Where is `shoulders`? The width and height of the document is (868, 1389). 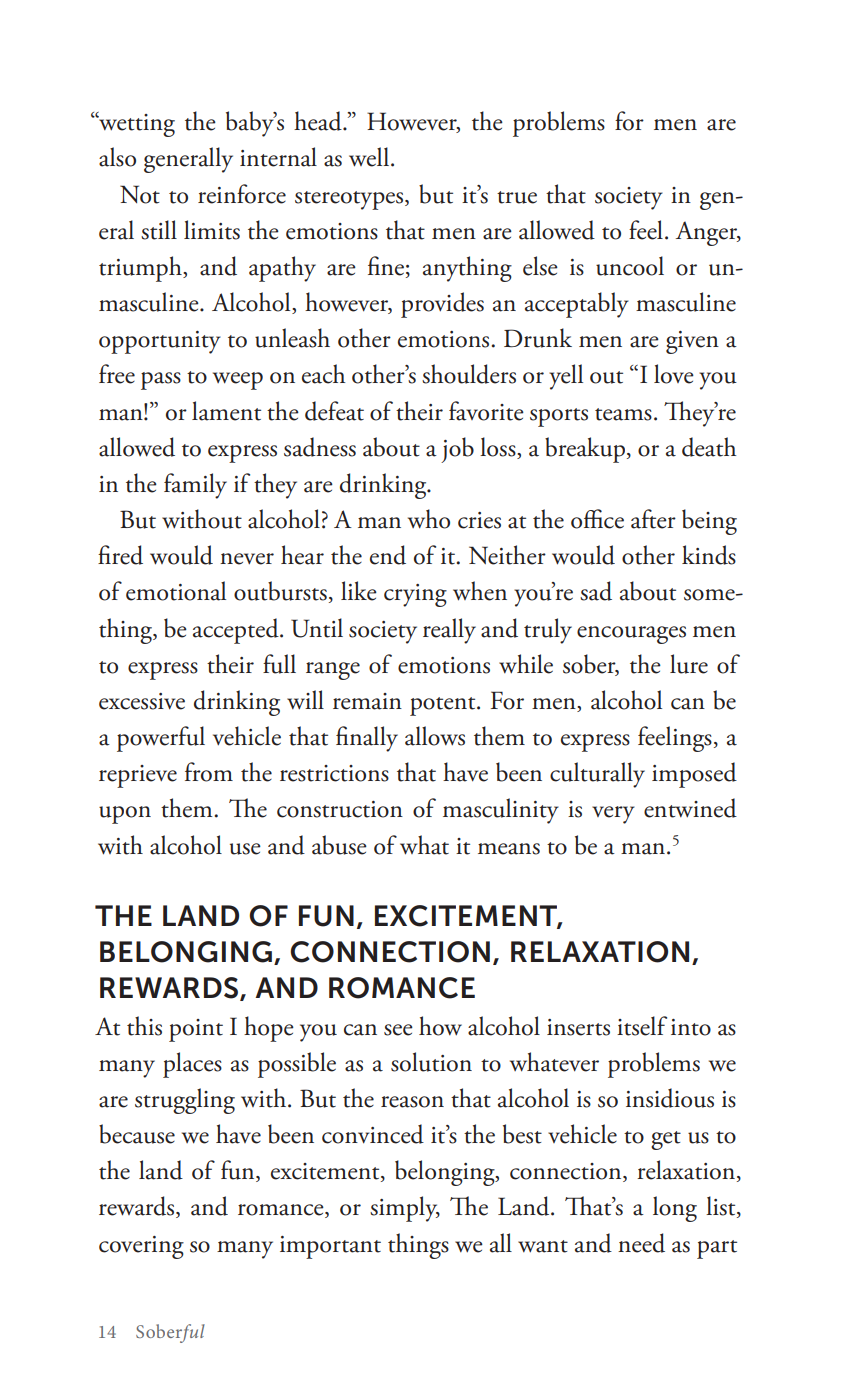
shoulders is located at coordinates (469, 374).
